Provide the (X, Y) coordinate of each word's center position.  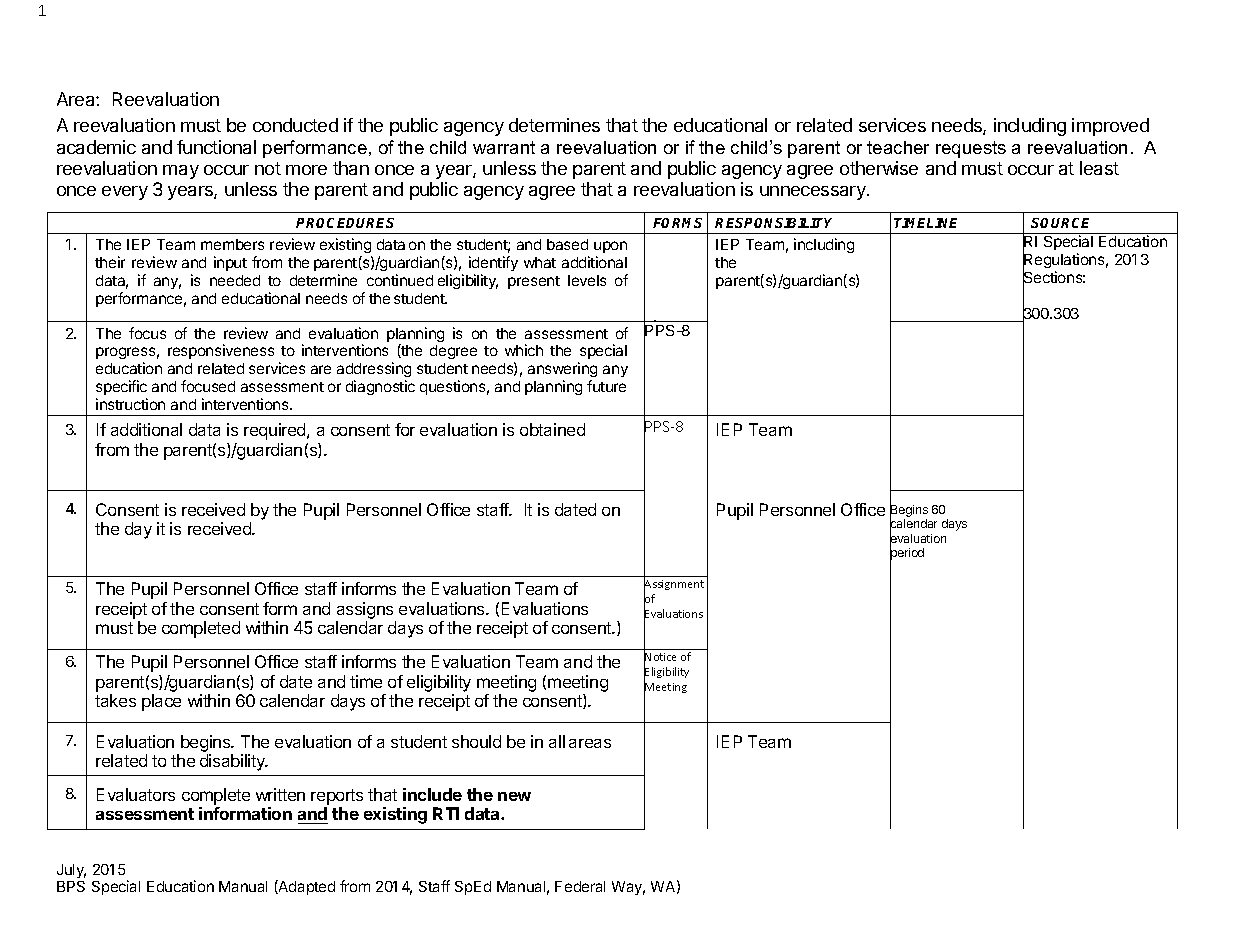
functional (216, 147)
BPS (71, 886)
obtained (552, 429)
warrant (504, 147)
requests (971, 149)
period (907, 554)
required (276, 431)
